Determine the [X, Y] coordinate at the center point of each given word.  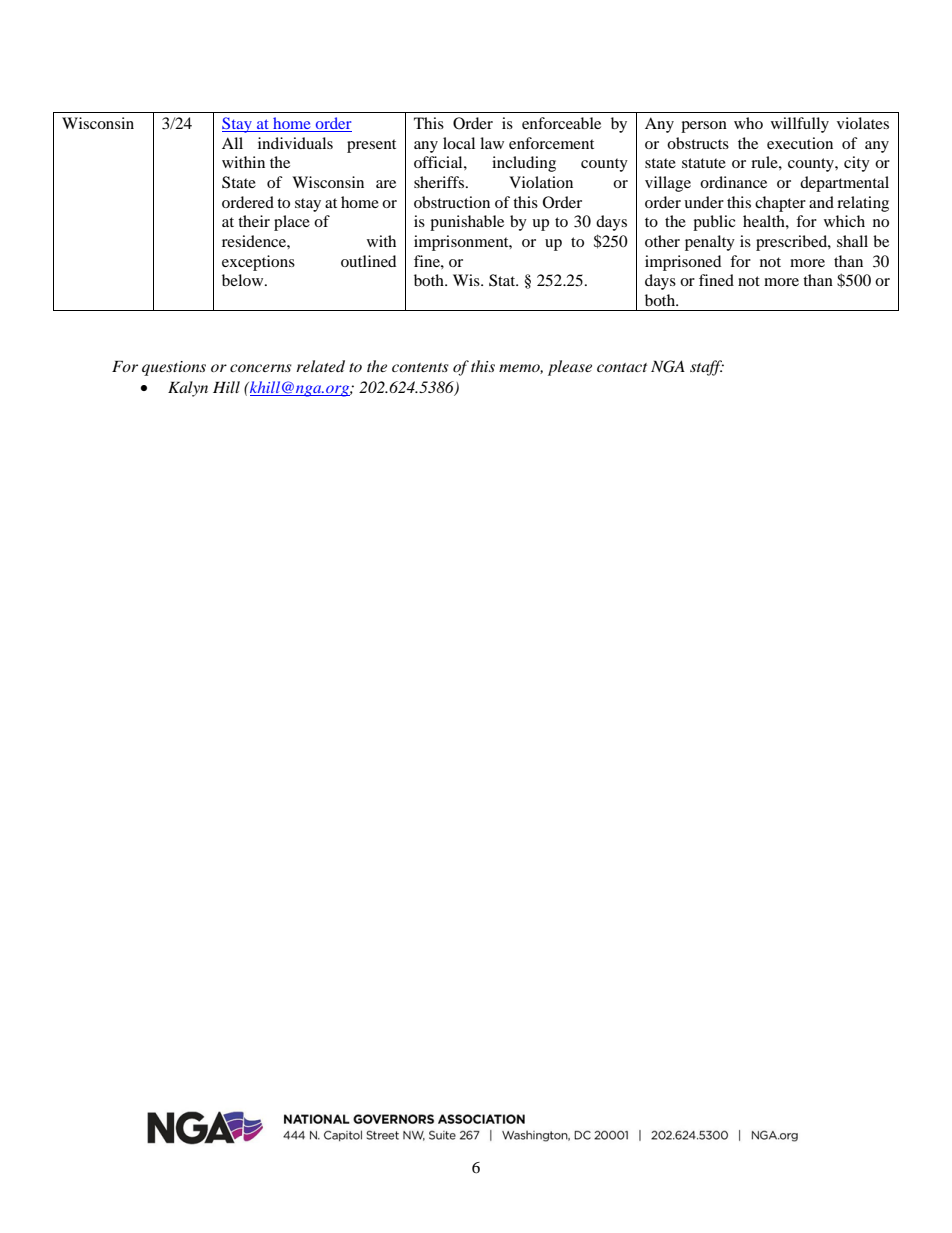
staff [707, 368]
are [386, 184]
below [244, 280]
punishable [467, 223]
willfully [800, 125]
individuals [295, 143]
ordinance [733, 182]
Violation [541, 182]
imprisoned [683, 263]
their [254, 221]
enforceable [561, 123]
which [844, 221]
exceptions [258, 263]
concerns [261, 368]
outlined [368, 261]
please [570, 368]
